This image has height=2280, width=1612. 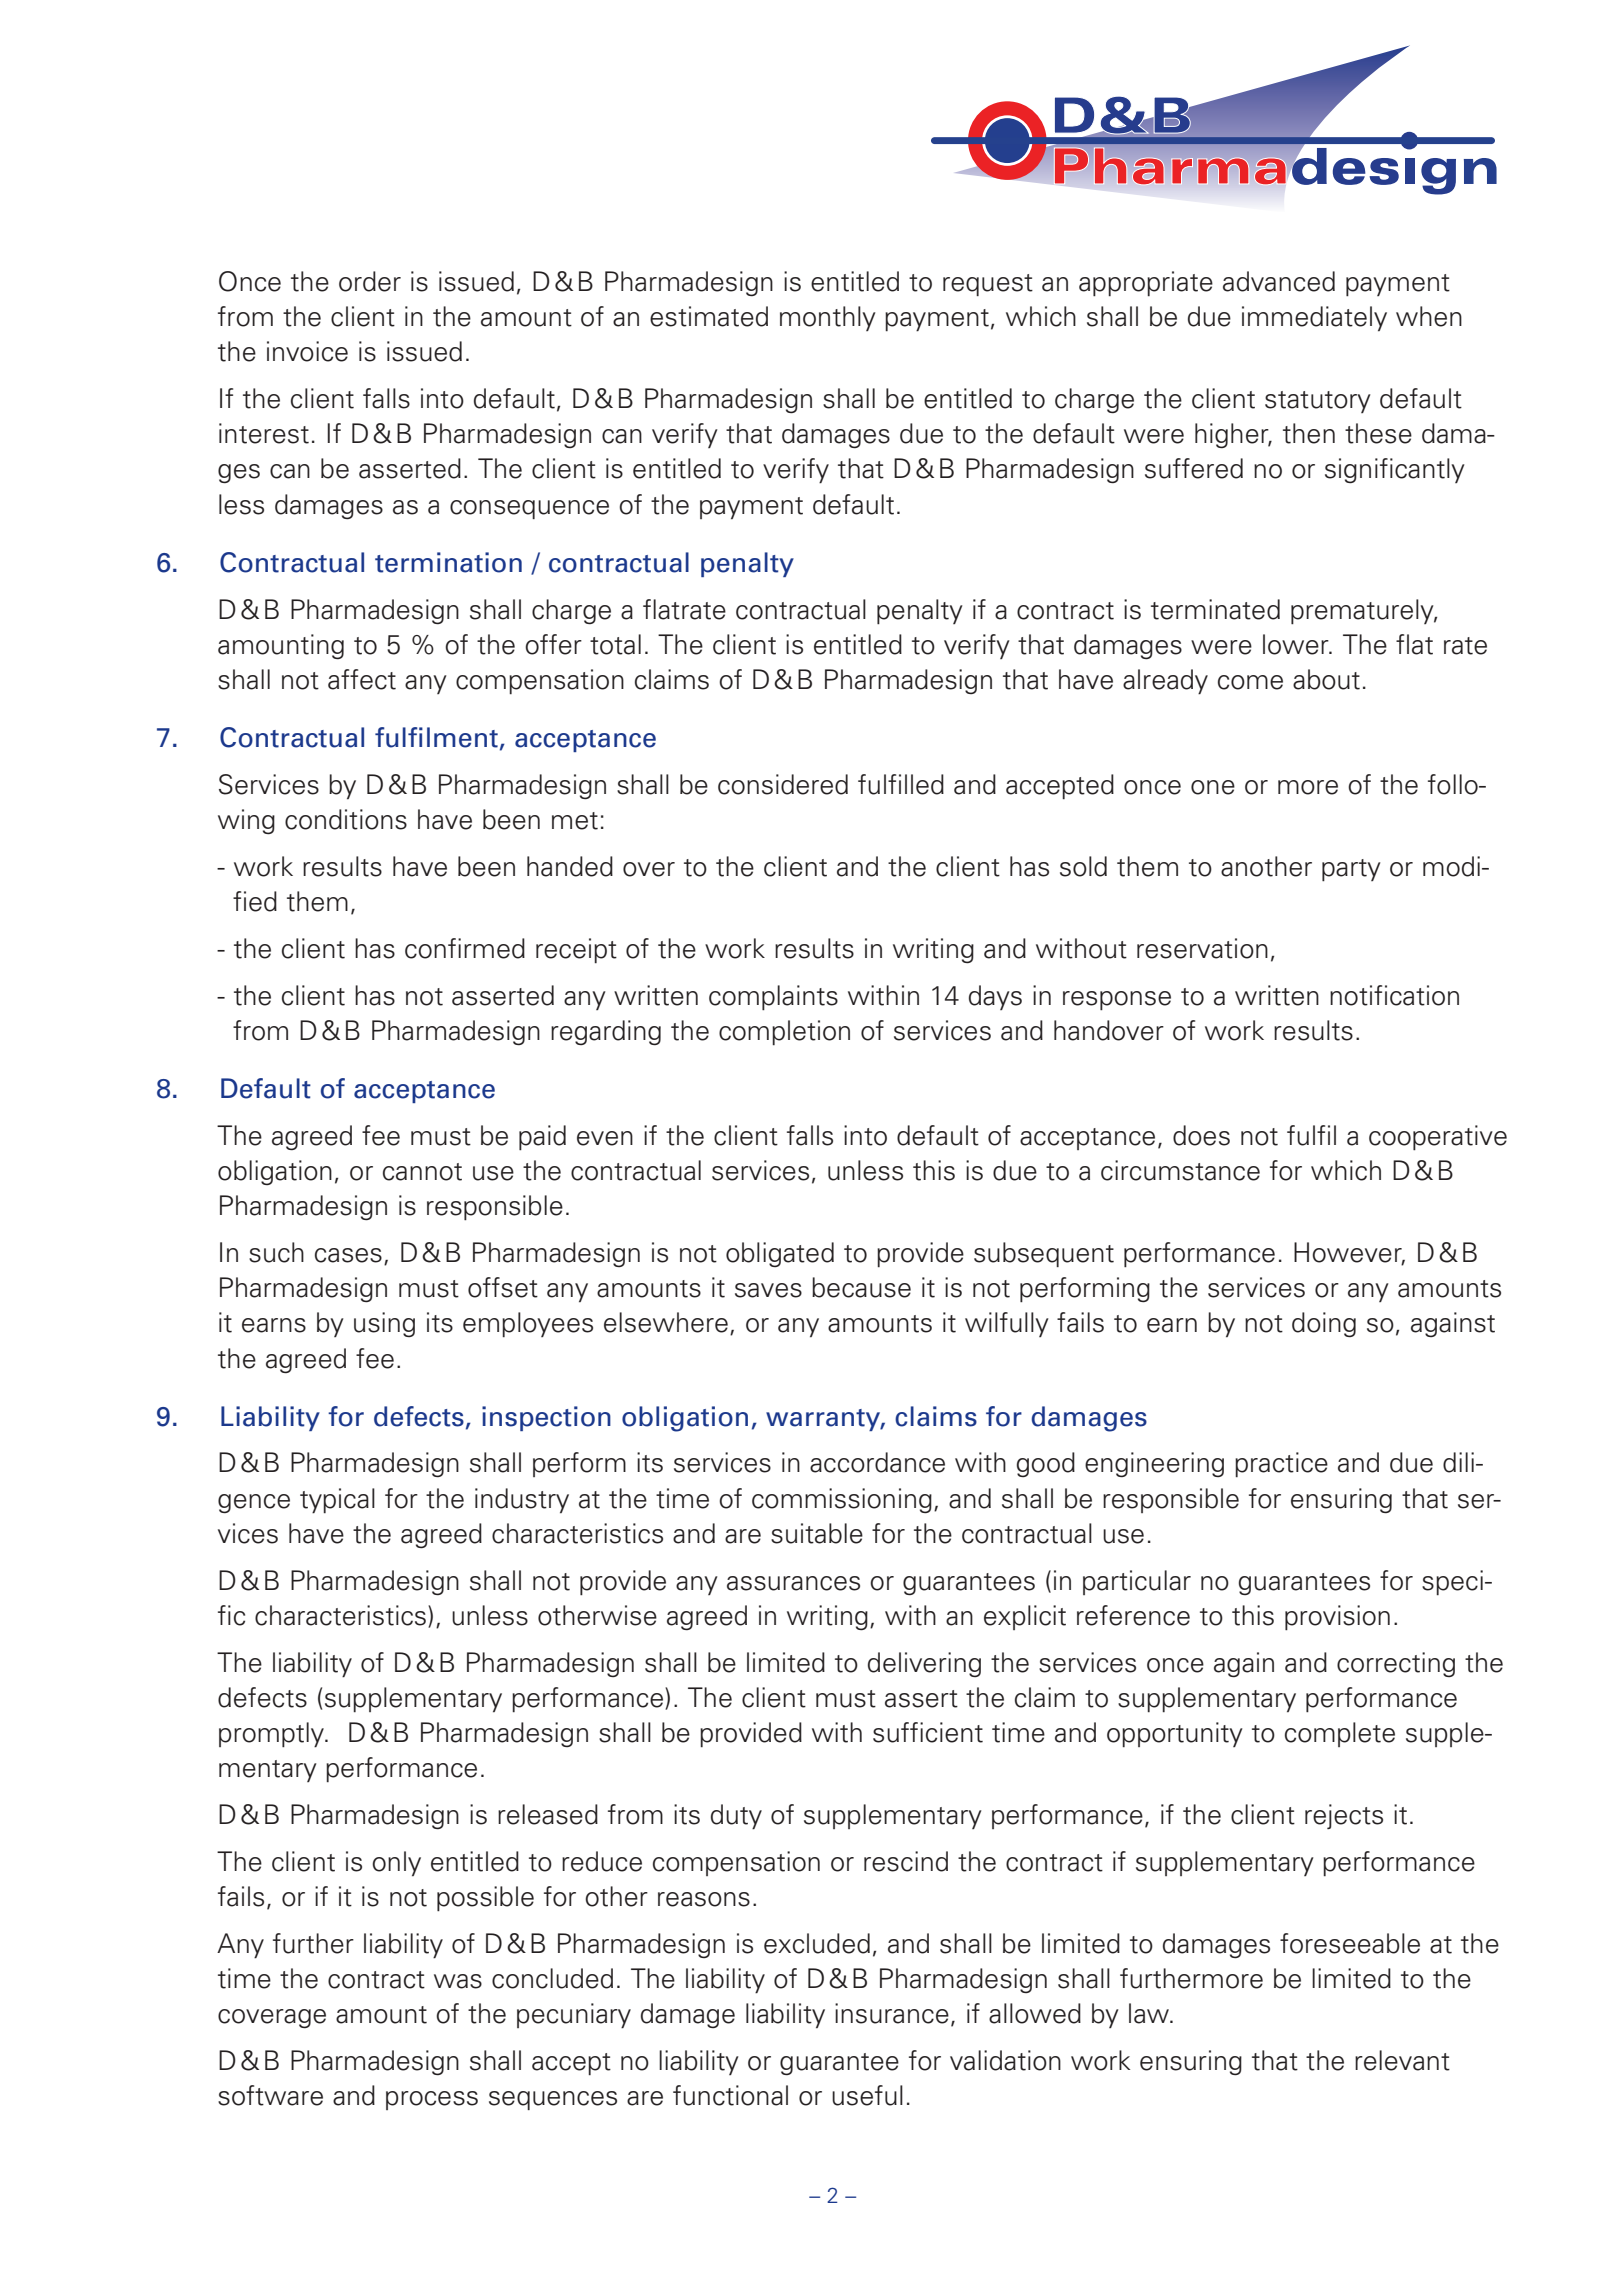 I want to click on order, so click(x=370, y=281).
